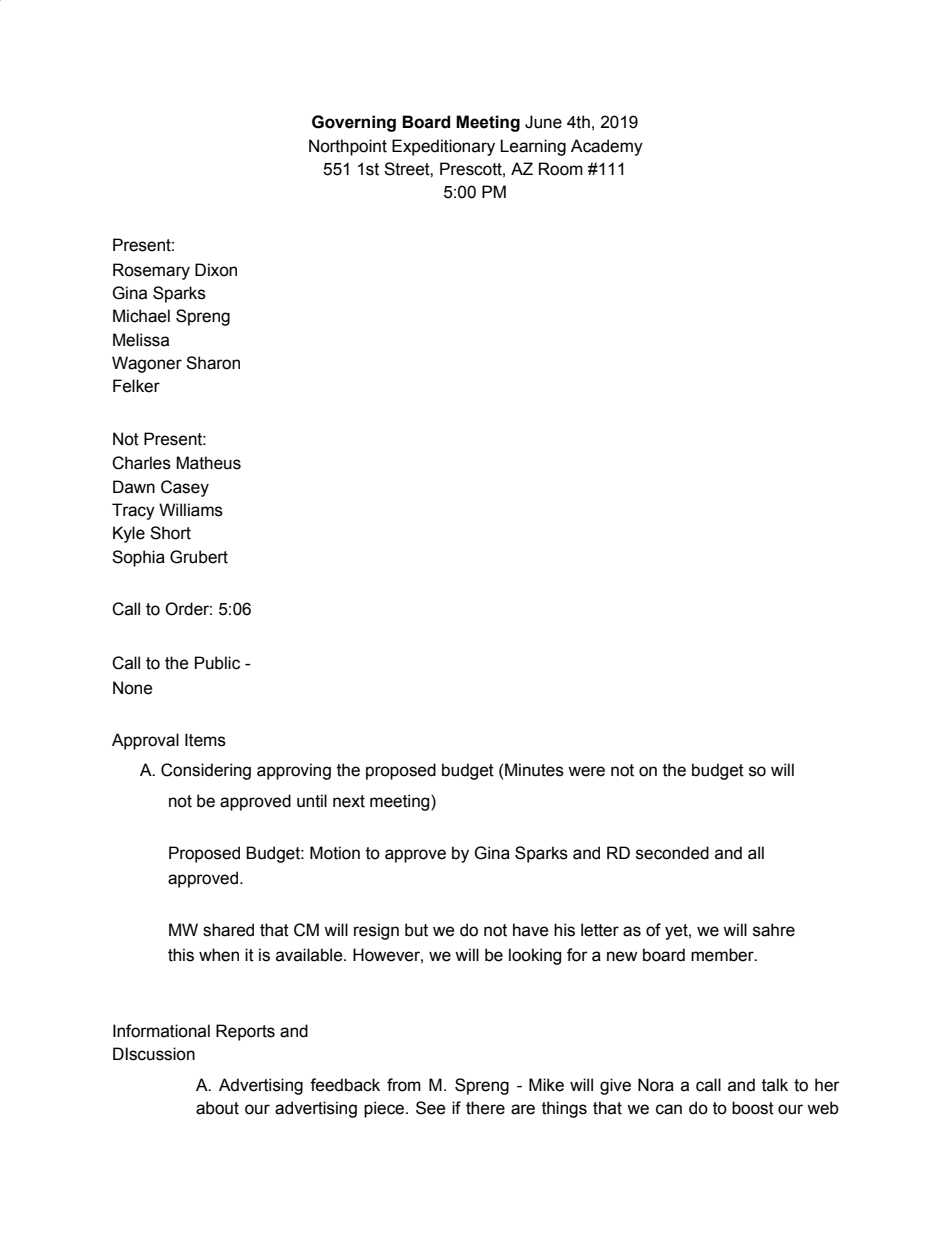 The image size is (952, 1233). I want to click on there, so click(485, 1108).
